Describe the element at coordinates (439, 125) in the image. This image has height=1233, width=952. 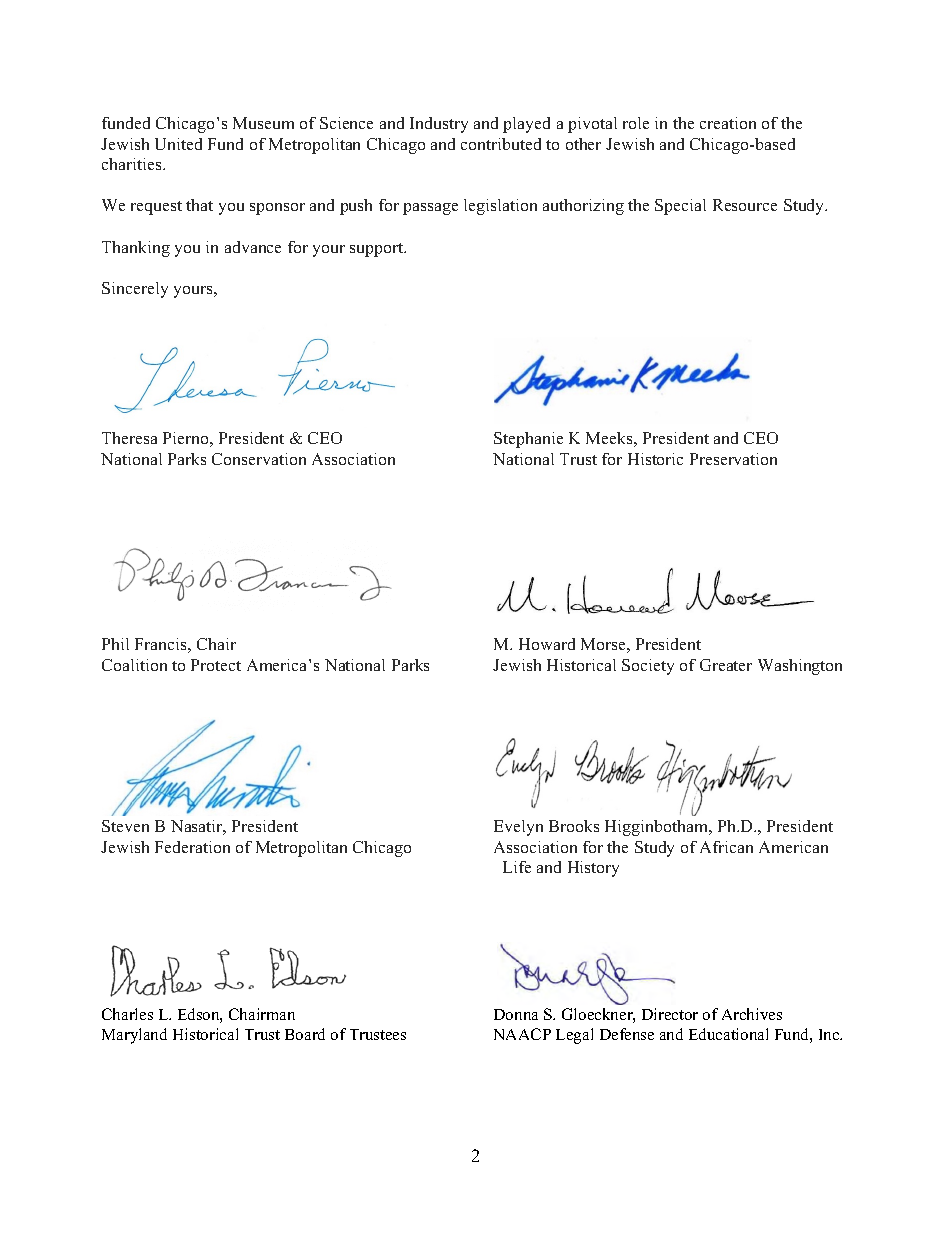
I see `Industry` at that location.
